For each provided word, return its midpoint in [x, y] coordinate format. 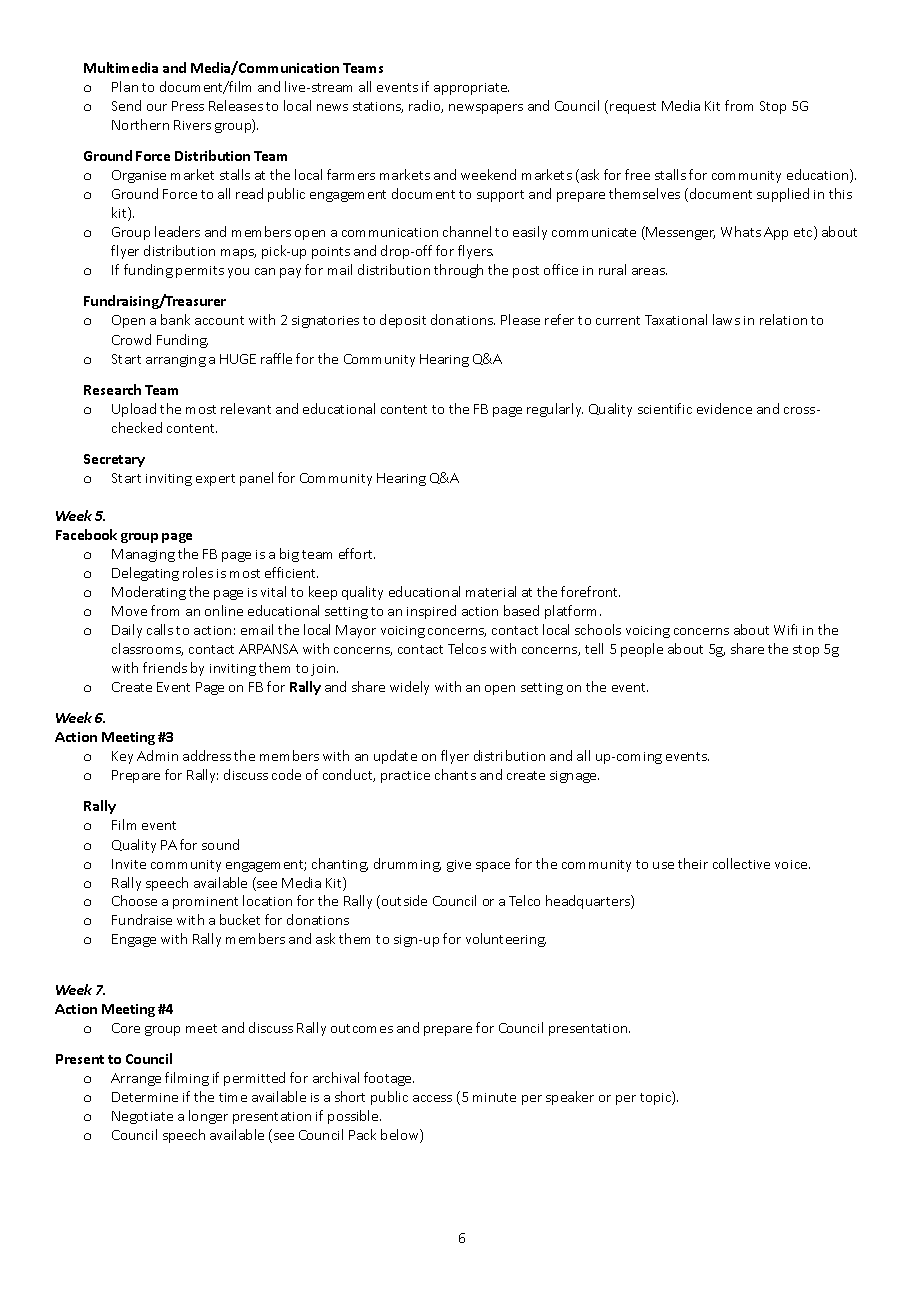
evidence [724, 408]
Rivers [192, 125]
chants [455, 774]
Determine [145, 1097]
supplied [783, 195]
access [432, 1098]
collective [741, 863]
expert [215, 480]
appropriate [471, 89]
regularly [555, 410]
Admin [157, 755]
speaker [570, 1098]
